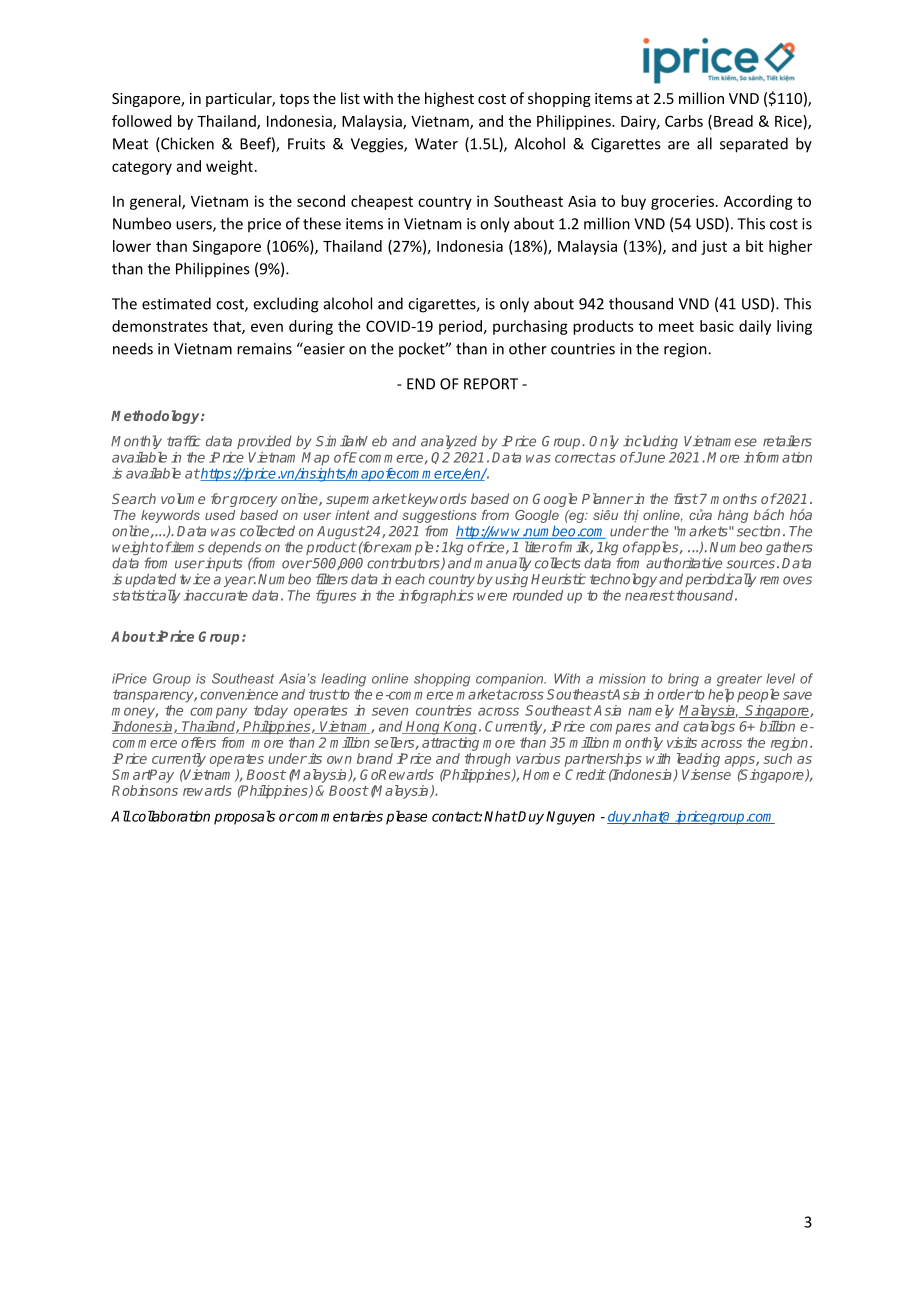  What do you see at coordinates (502, 565) in the document?
I see `manually` at bounding box center [502, 565].
